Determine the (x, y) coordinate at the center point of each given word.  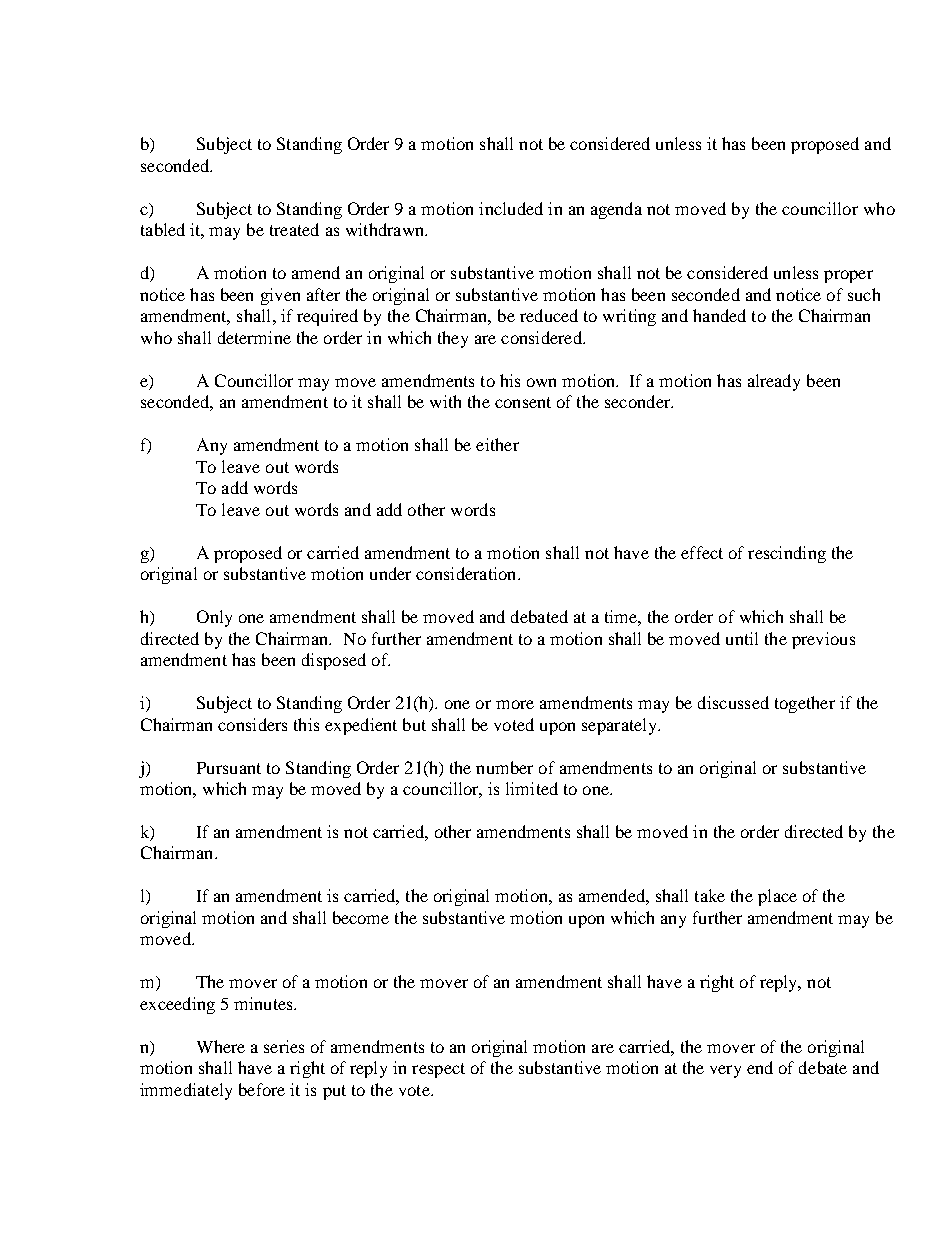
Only (214, 618)
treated (294, 229)
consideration (467, 573)
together (805, 704)
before (262, 1089)
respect (438, 1070)
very (725, 1071)
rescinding (787, 554)
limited (532, 788)
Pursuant (229, 768)
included (511, 208)
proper (848, 276)
